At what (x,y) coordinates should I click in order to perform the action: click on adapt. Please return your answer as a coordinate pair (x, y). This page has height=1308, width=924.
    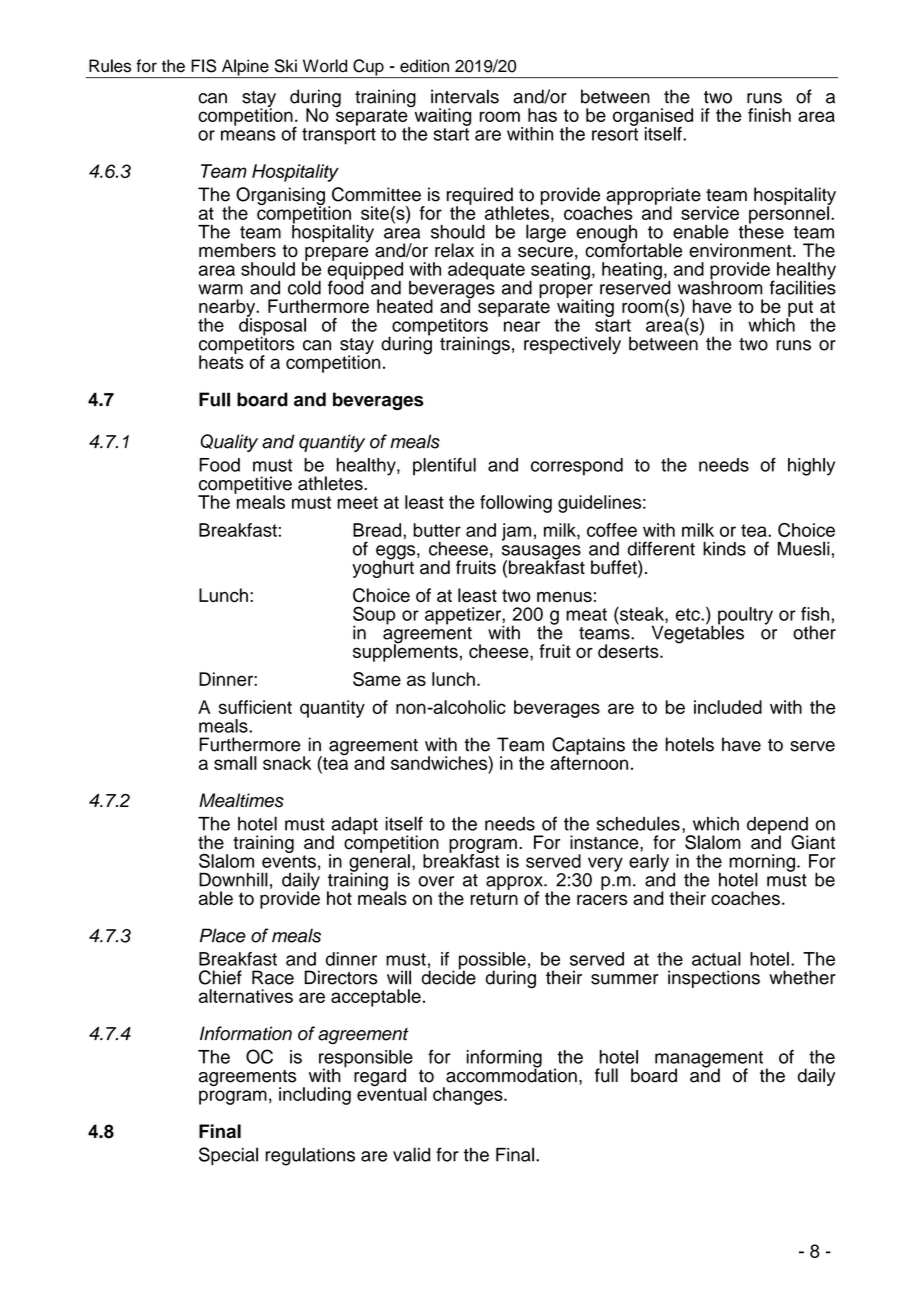
    Looking at the image, I should click on (355, 827).
